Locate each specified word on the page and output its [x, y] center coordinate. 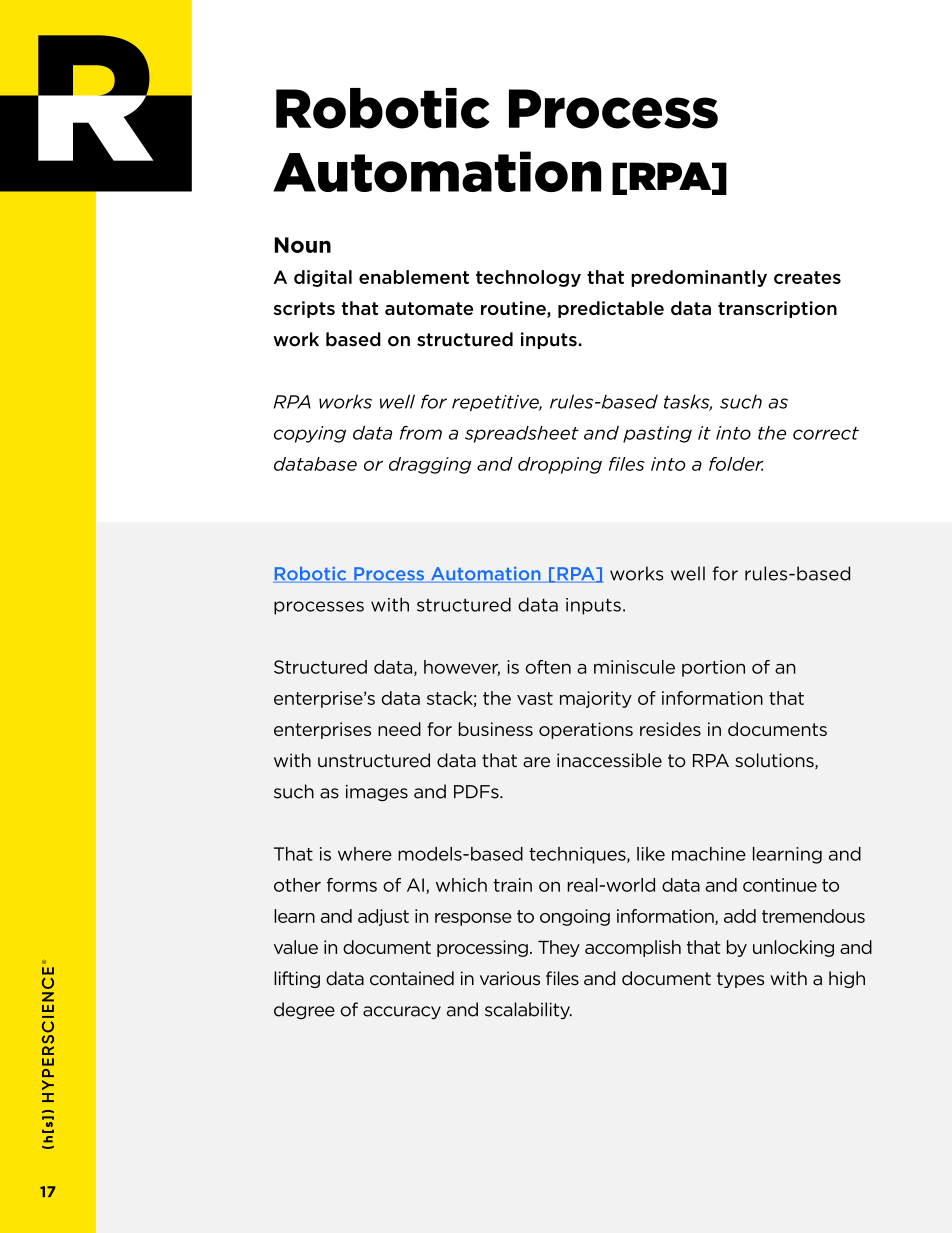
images [377, 793]
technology [528, 278]
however [462, 668]
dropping [560, 465]
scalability [528, 1011]
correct [826, 433]
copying [310, 434]
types [740, 980]
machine [709, 854]
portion [713, 668]
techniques [578, 855]
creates [807, 277]
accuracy [402, 1013]
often [548, 667]
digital [323, 278]
